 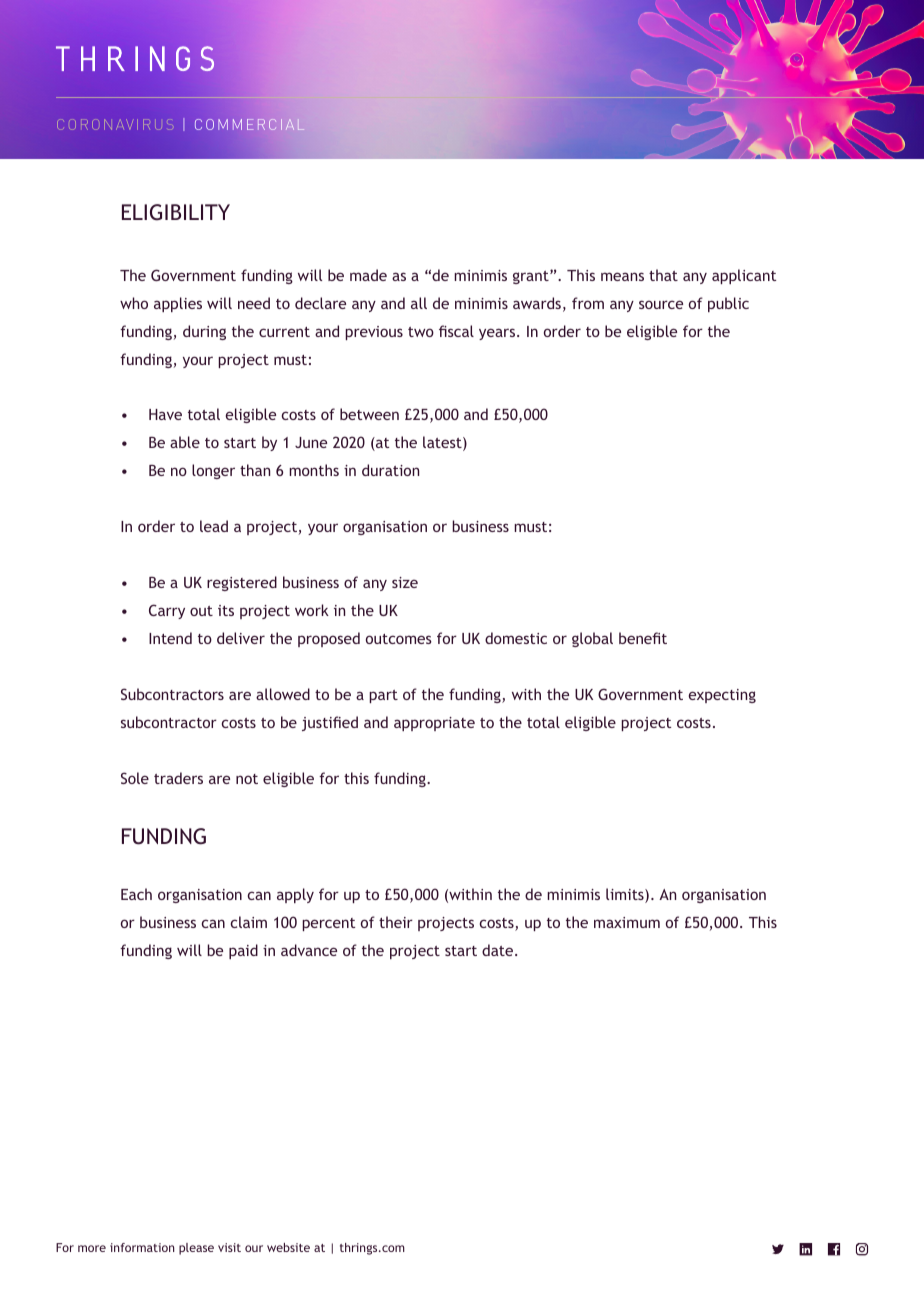 I want to click on traders, so click(x=178, y=778).
